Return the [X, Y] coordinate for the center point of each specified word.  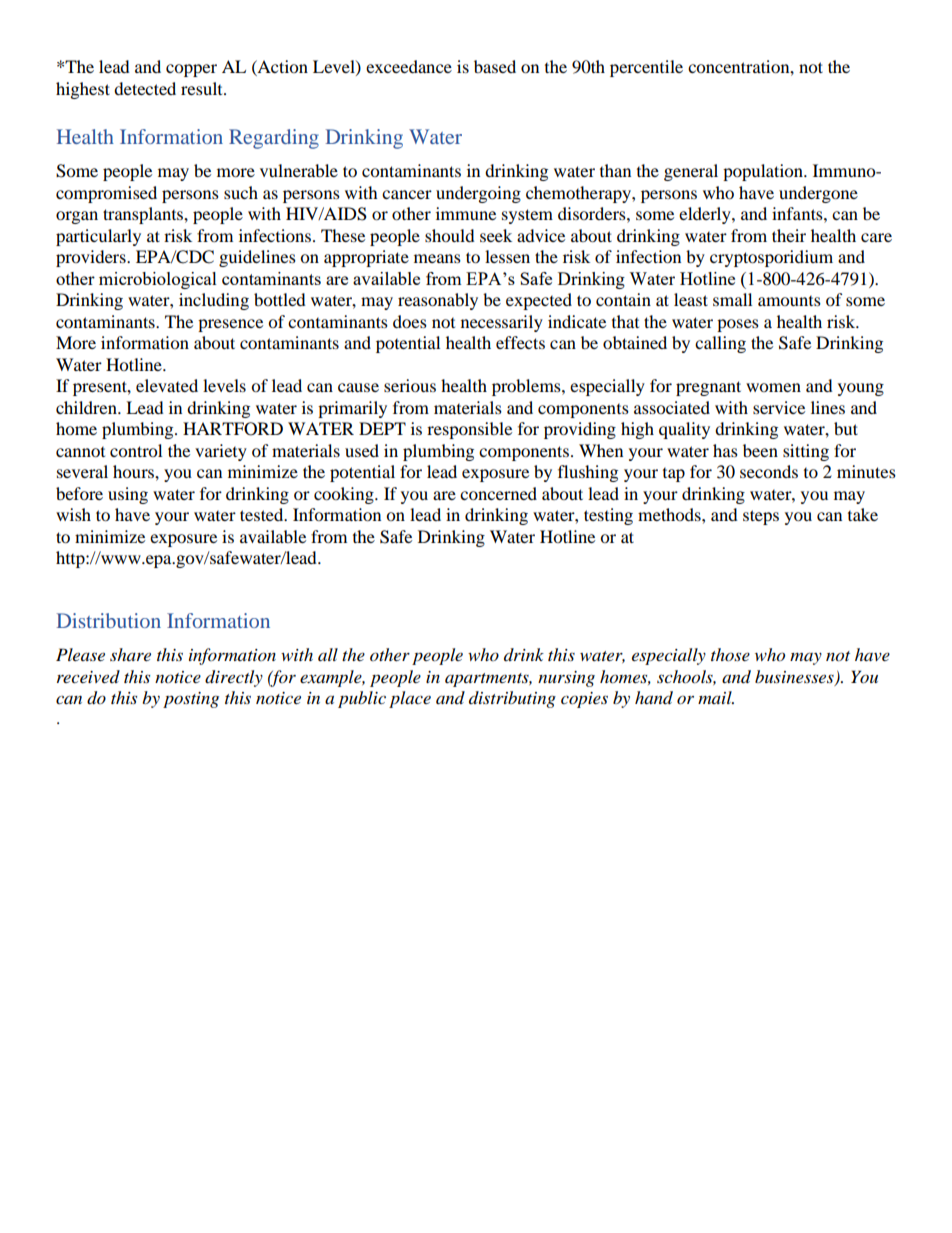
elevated [167, 385]
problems [527, 387]
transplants [144, 215]
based [495, 66]
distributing [512, 699]
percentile [646, 68]
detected [145, 88]
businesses [795, 678]
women [773, 387]
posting [191, 700]
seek [496, 235]
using [128, 495]
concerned [498, 493]
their [789, 235]
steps [761, 517]
